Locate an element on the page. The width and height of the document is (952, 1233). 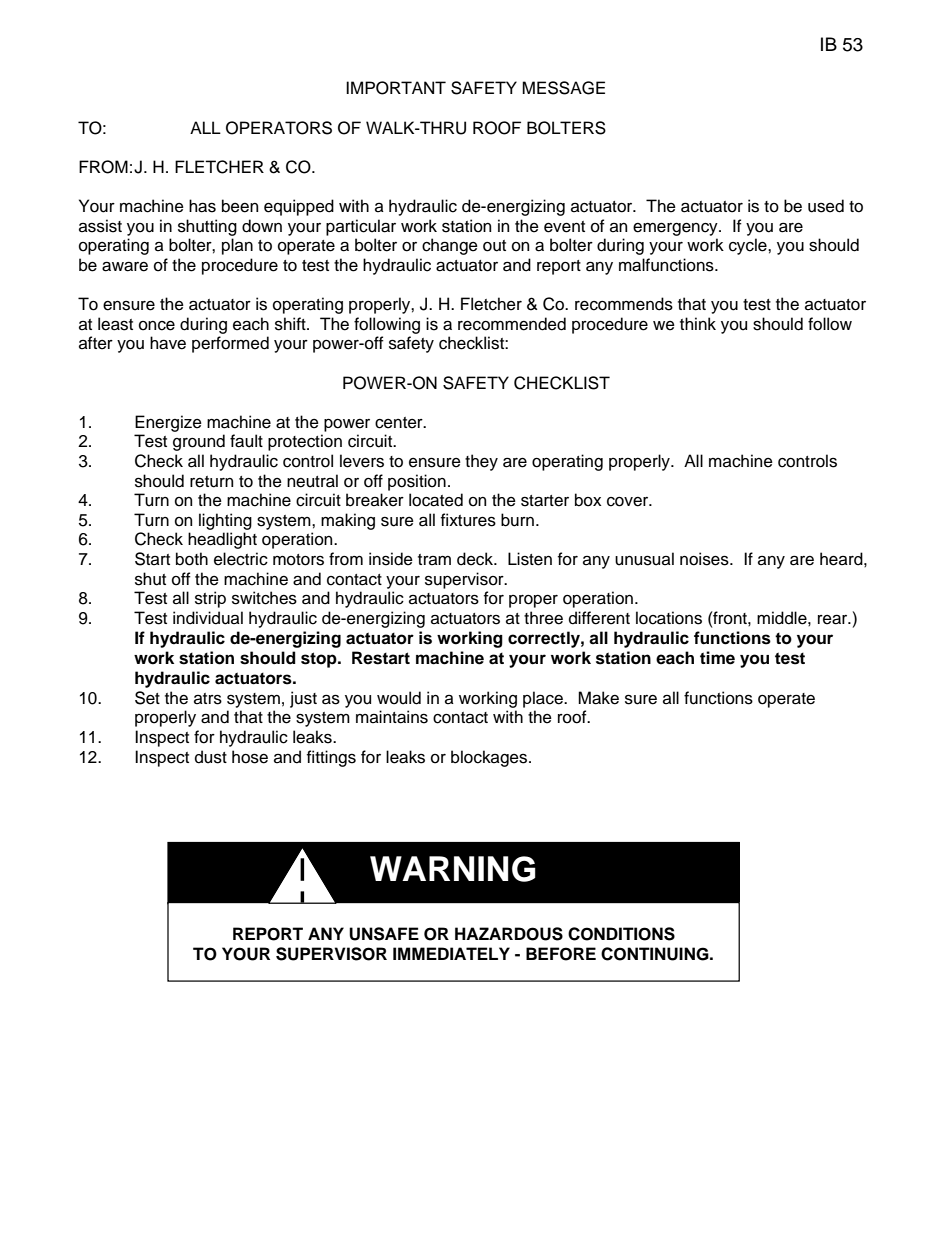
UNSAFE is located at coordinates (384, 934).
